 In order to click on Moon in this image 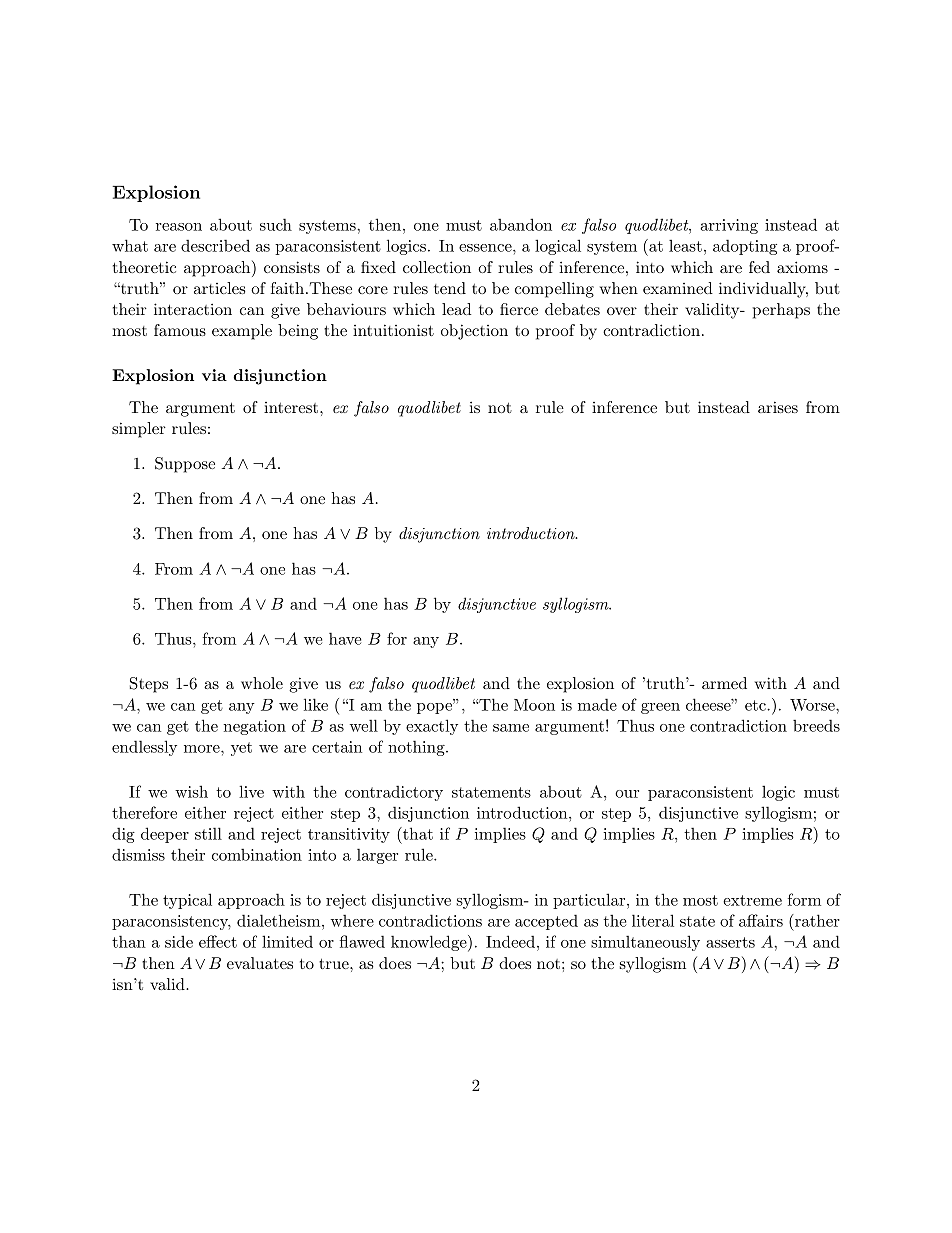, I will do `click(534, 705)`.
